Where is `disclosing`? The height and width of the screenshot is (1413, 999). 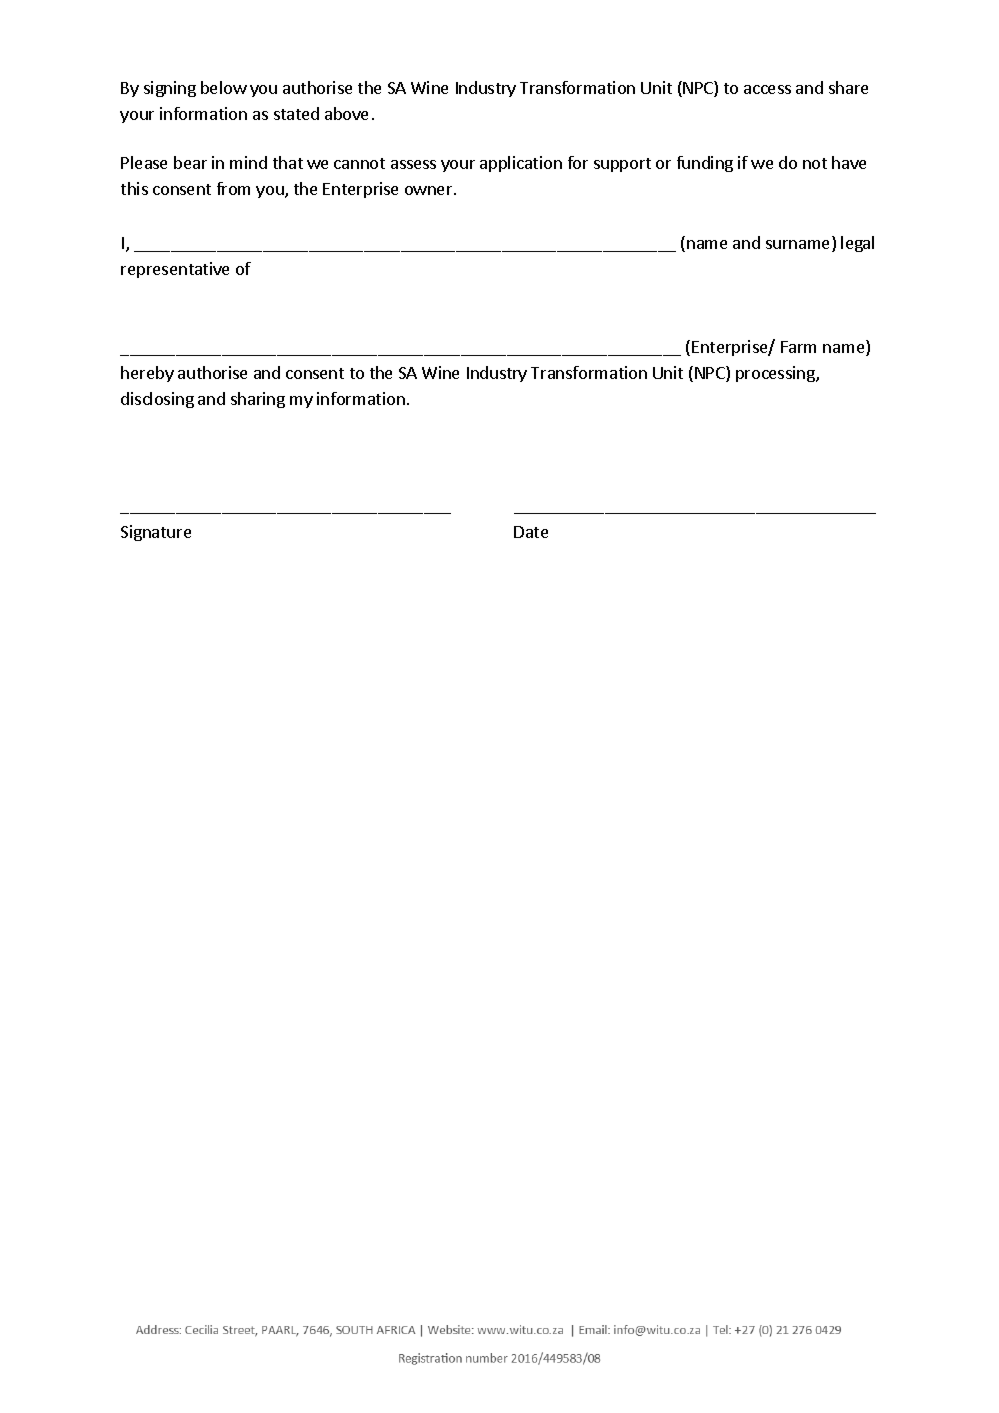
disclosing is located at coordinates (157, 400).
